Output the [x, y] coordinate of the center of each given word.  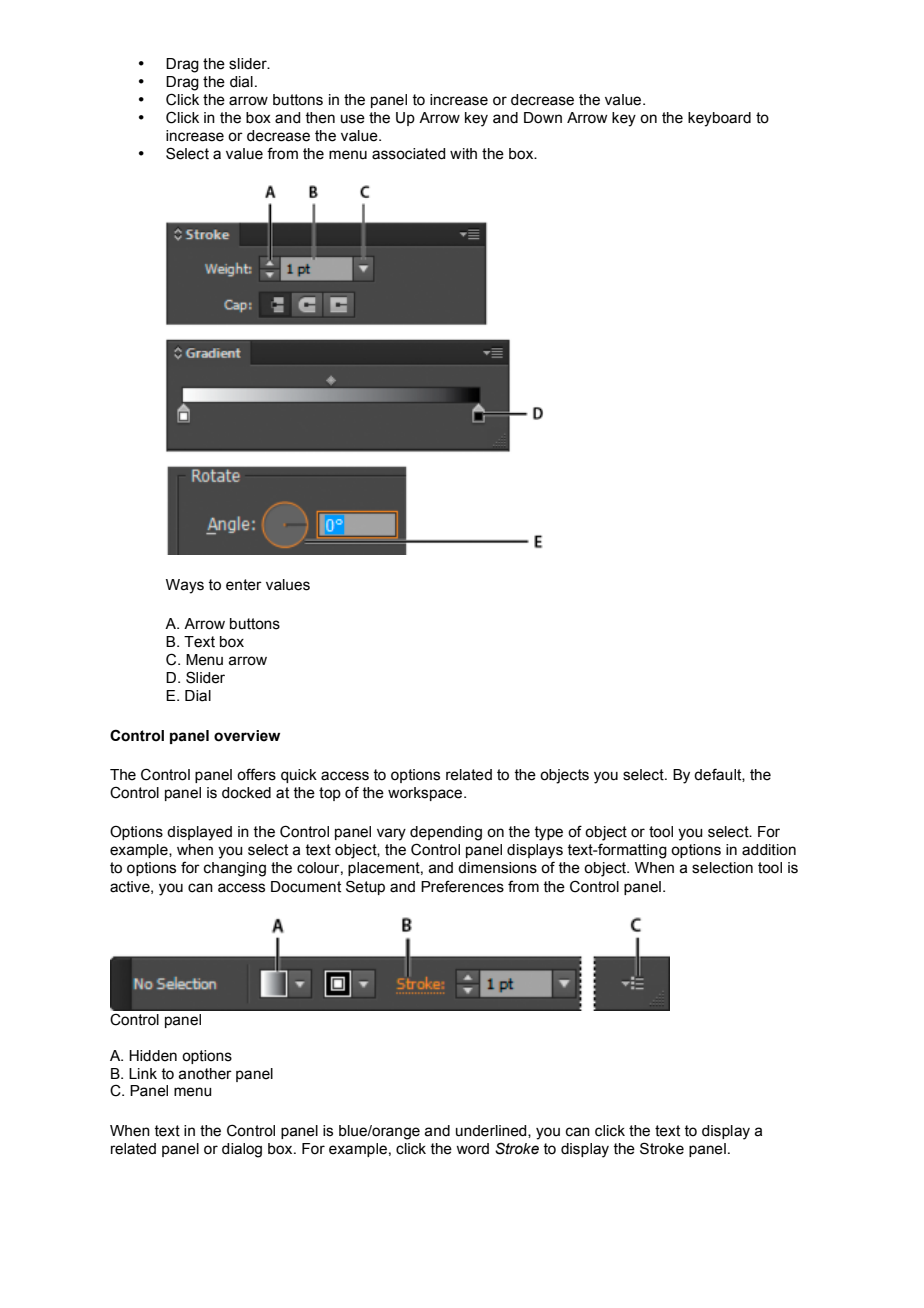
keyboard [719, 119]
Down [543, 118]
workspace [425, 794]
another [205, 1074]
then [320, 118]
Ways [185, 586]
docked [246, 793]
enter [244, 585]
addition [769, 850]
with [463, 154]
